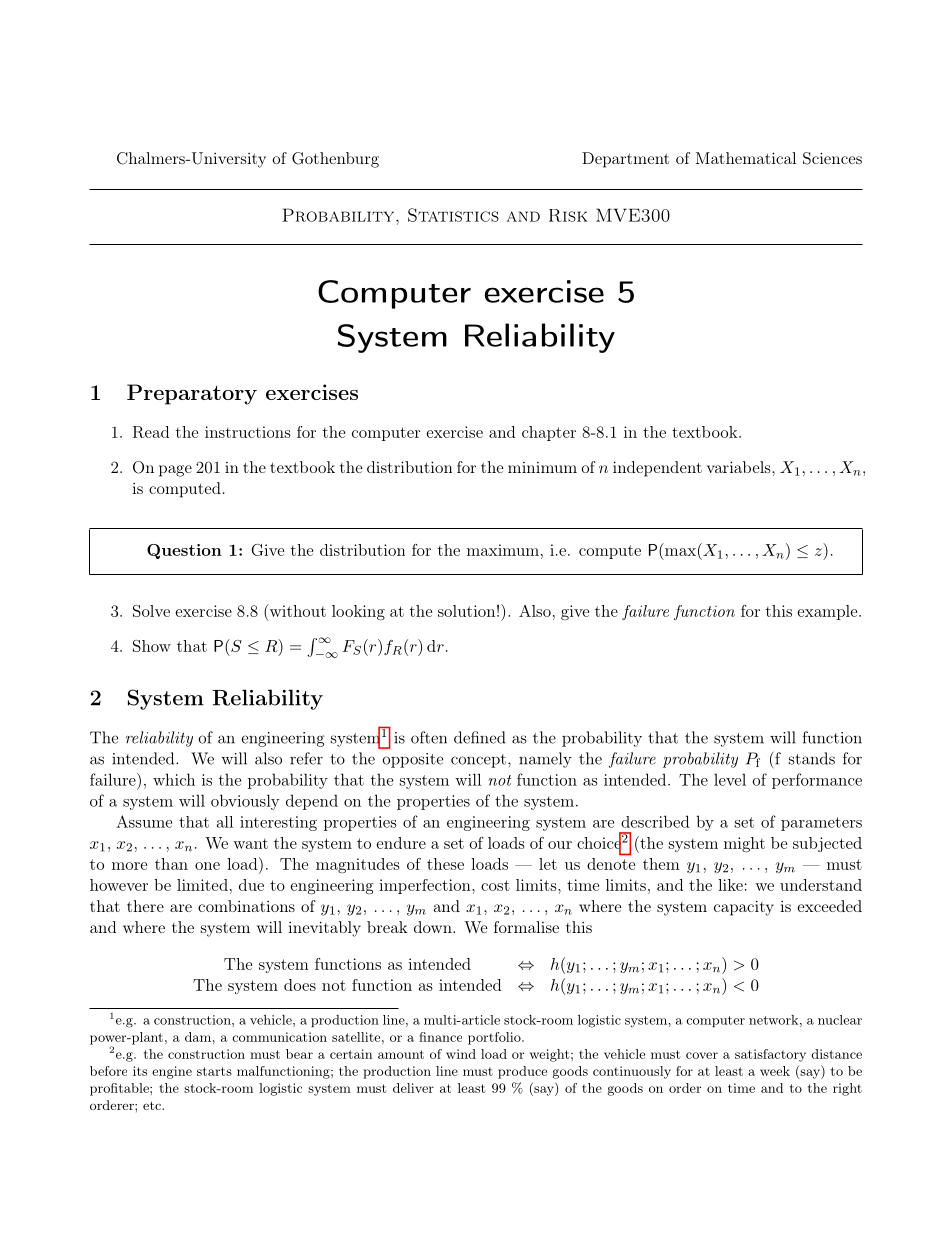 Image resolution: width=952 pixels, height=1233 pixels. I want to click on Show, so click(152, 646).
